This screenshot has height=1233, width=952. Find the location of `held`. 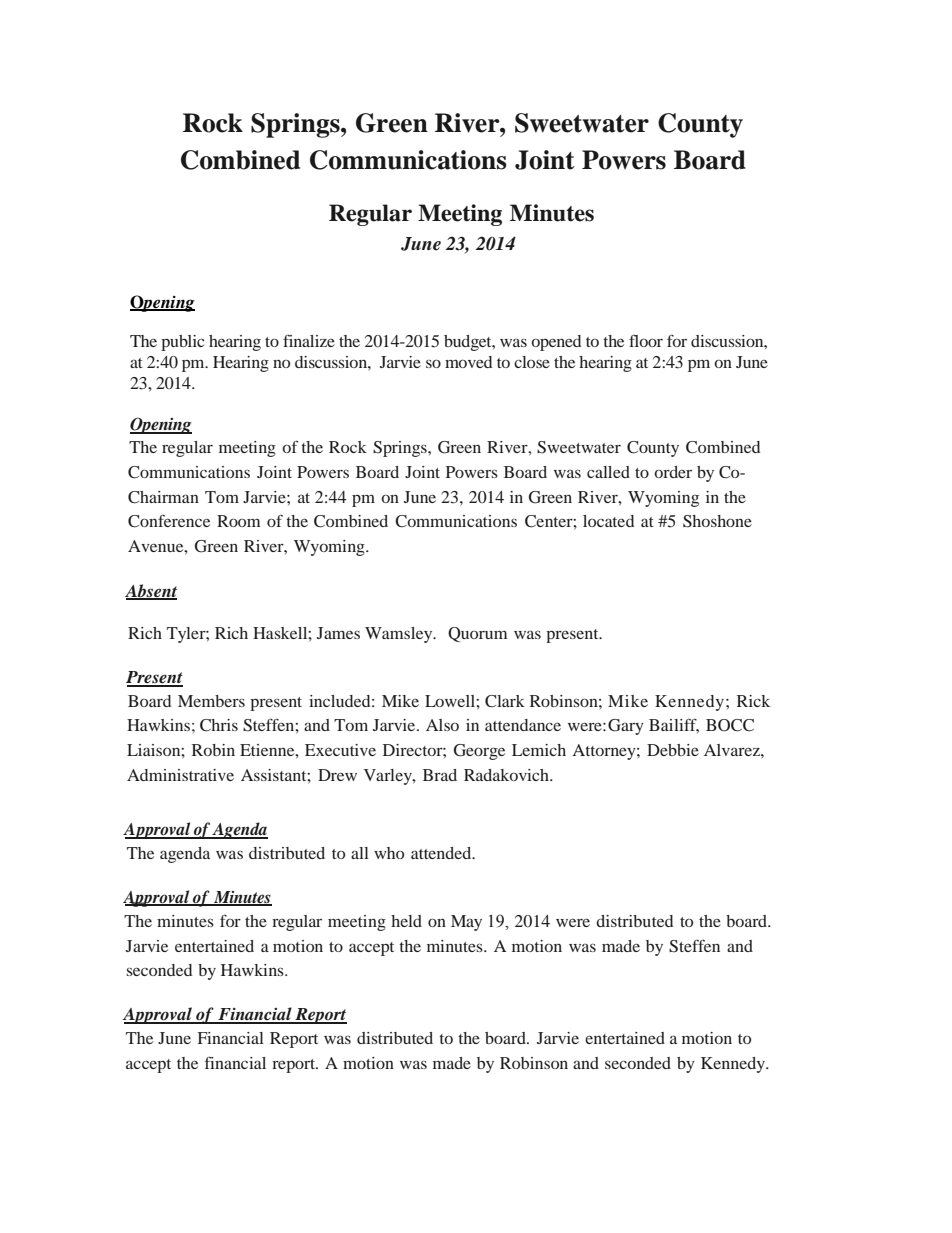

held is located at coordinates (406, 921).
